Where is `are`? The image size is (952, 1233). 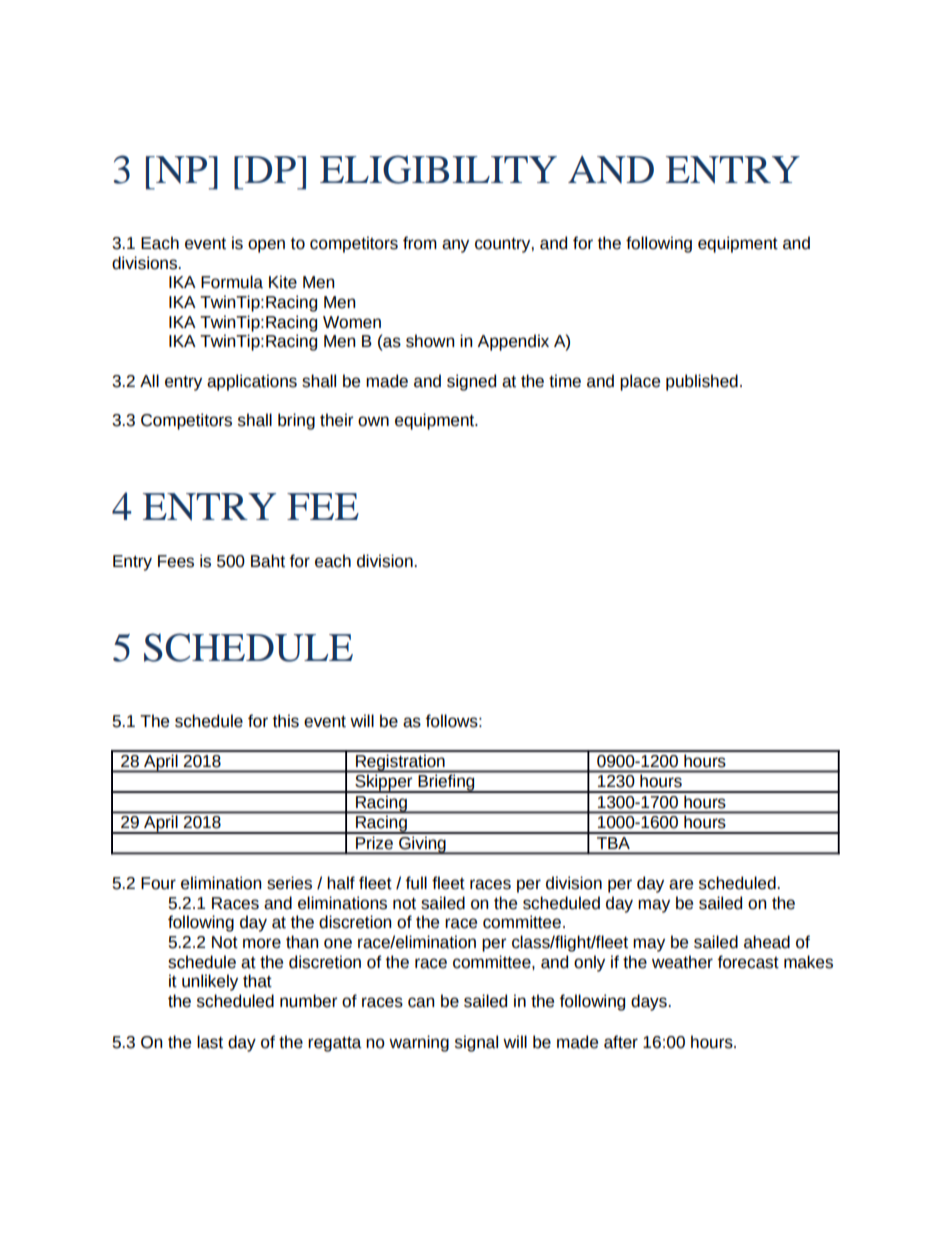 are is located at coordinates (681, 884).
